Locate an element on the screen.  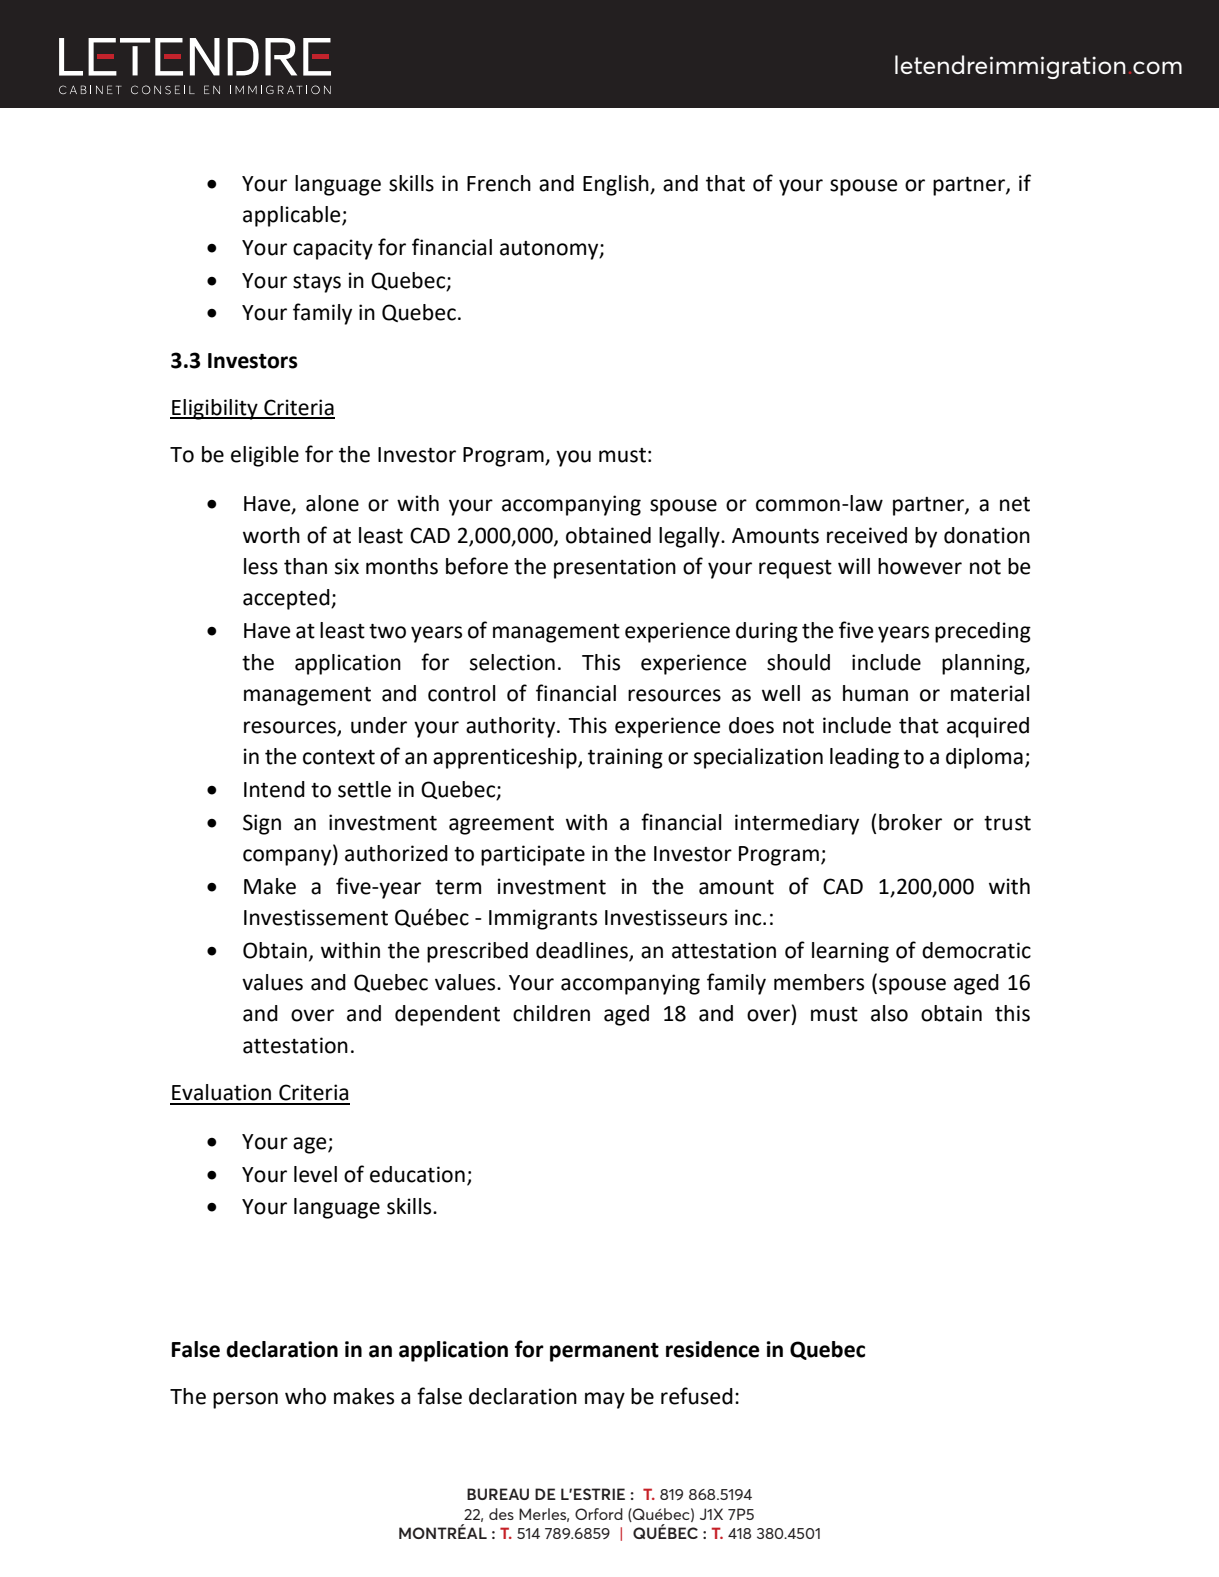
also is located at coordinates (889, 1013).
